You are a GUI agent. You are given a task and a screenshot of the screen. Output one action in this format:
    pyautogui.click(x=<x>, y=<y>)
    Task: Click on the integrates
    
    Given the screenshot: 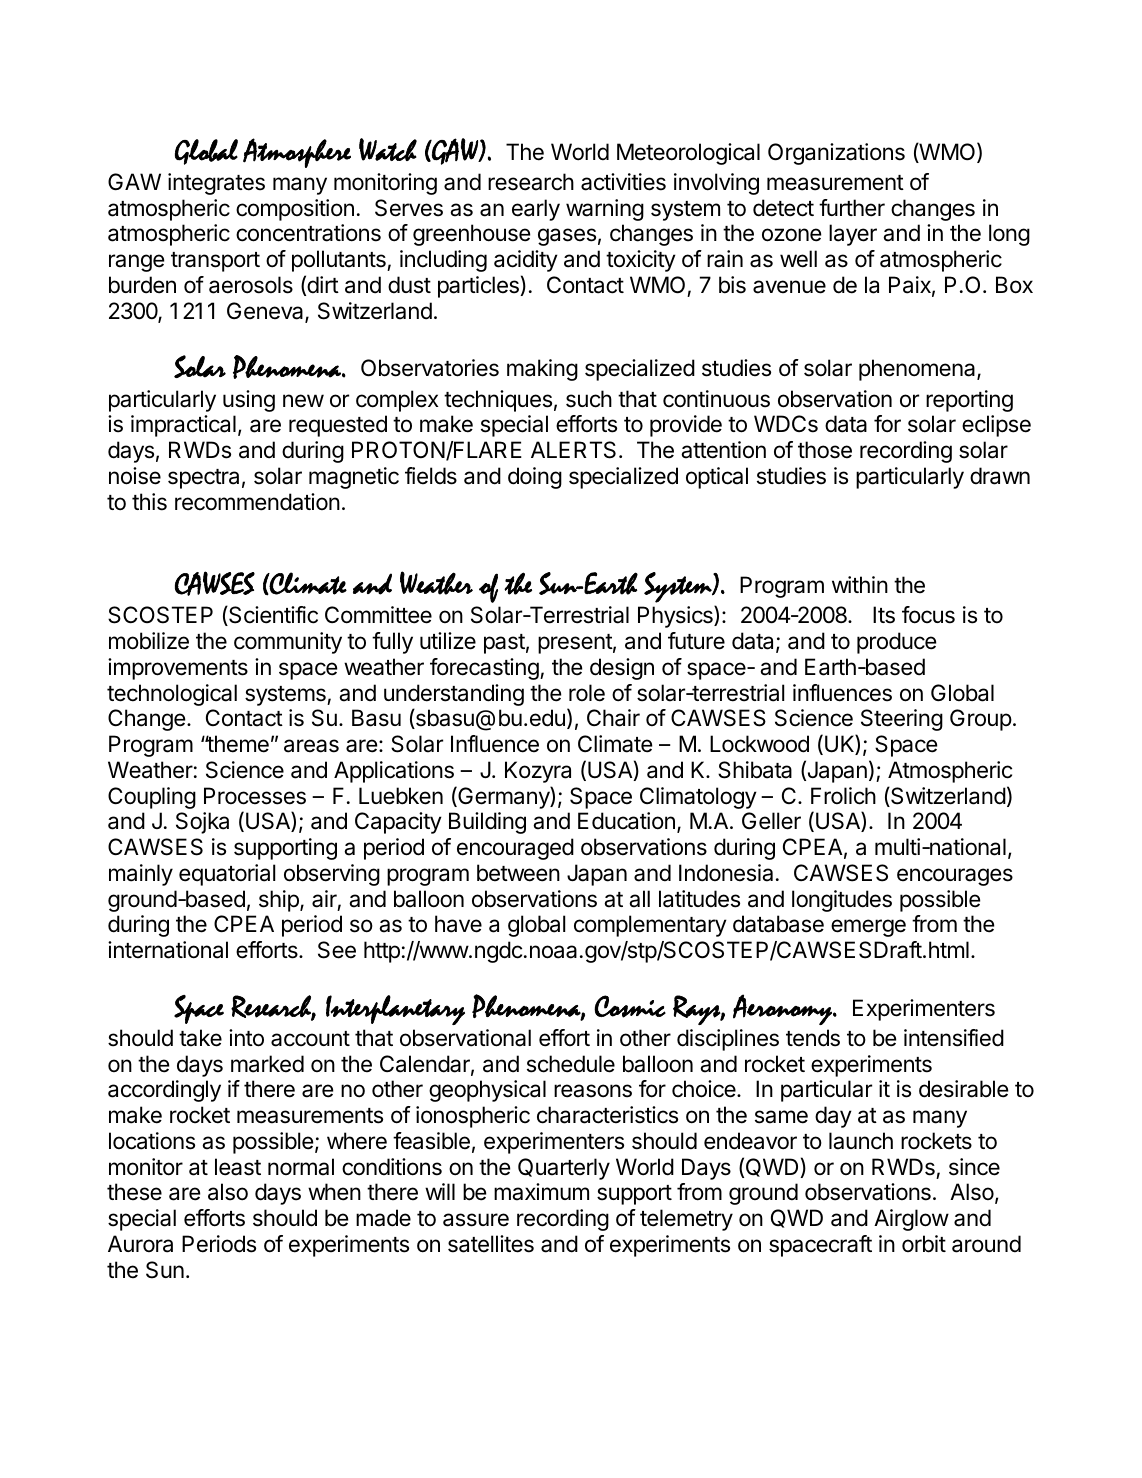 What is the action you would take?
    pyautogui.click(x=216, y=184)
